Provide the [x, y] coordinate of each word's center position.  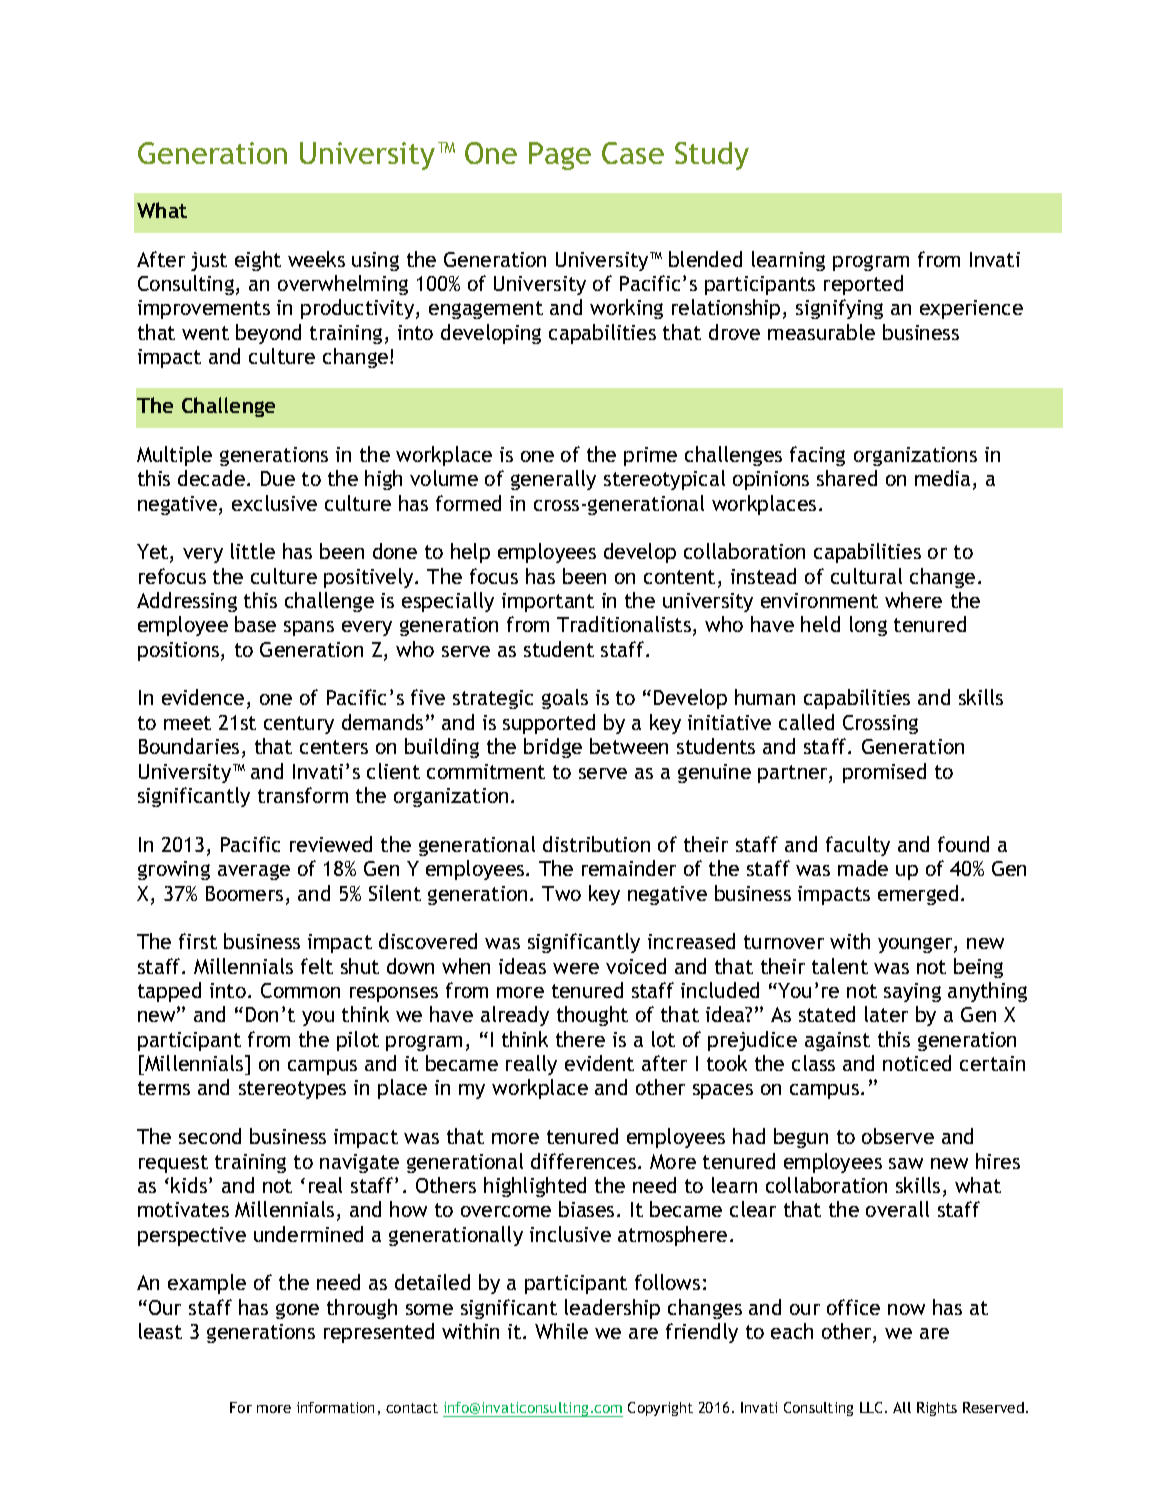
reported [863, 285]
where [913, 600]
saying [912, 992]
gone [297, 1311]
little [253, 551]
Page [560, 156]
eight [258, 261]
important [548, 602]
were [576, 968]
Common [300, 990]
